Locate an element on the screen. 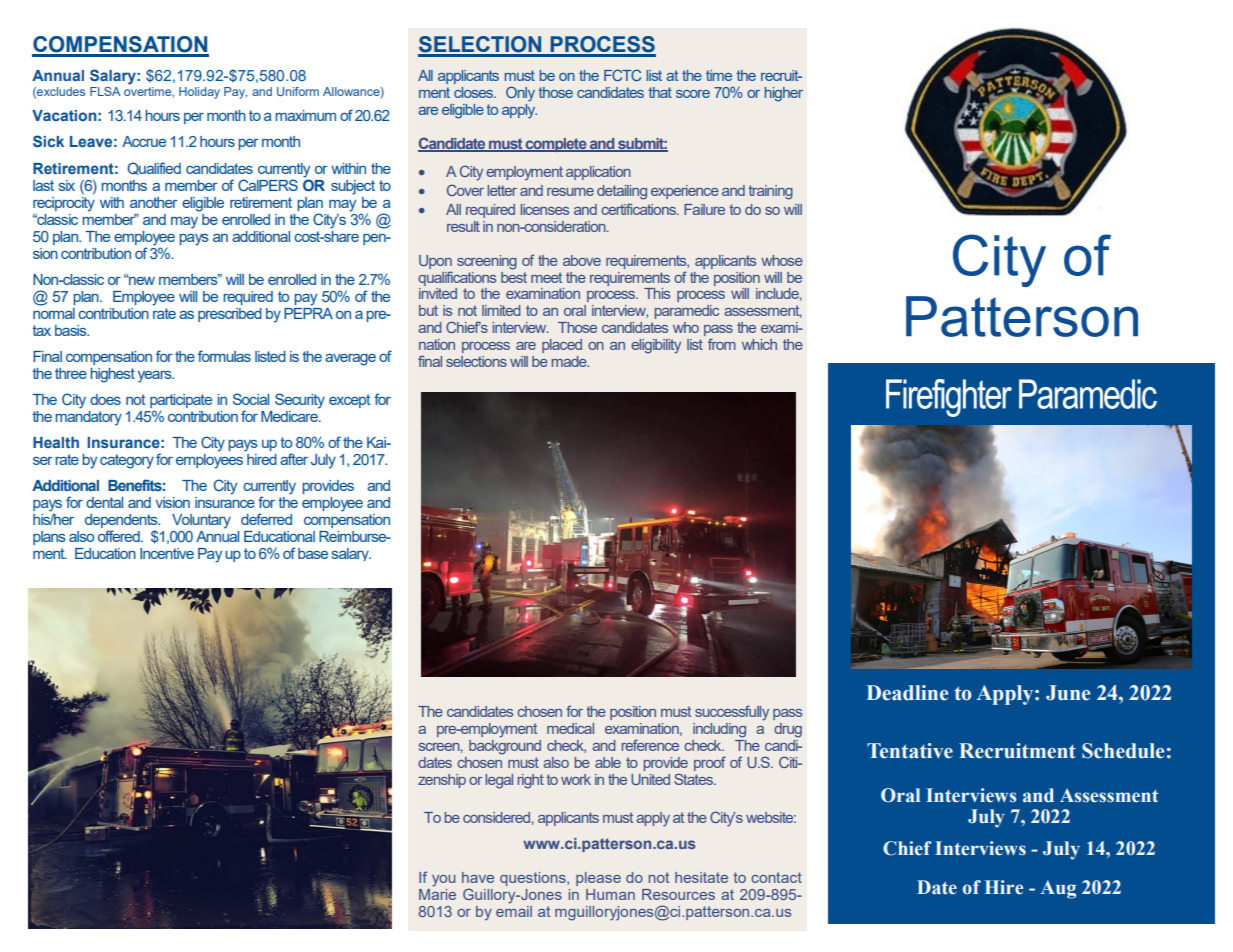 This screenshot has height=952, width=1233. which is located at coordinates (759, 344).
